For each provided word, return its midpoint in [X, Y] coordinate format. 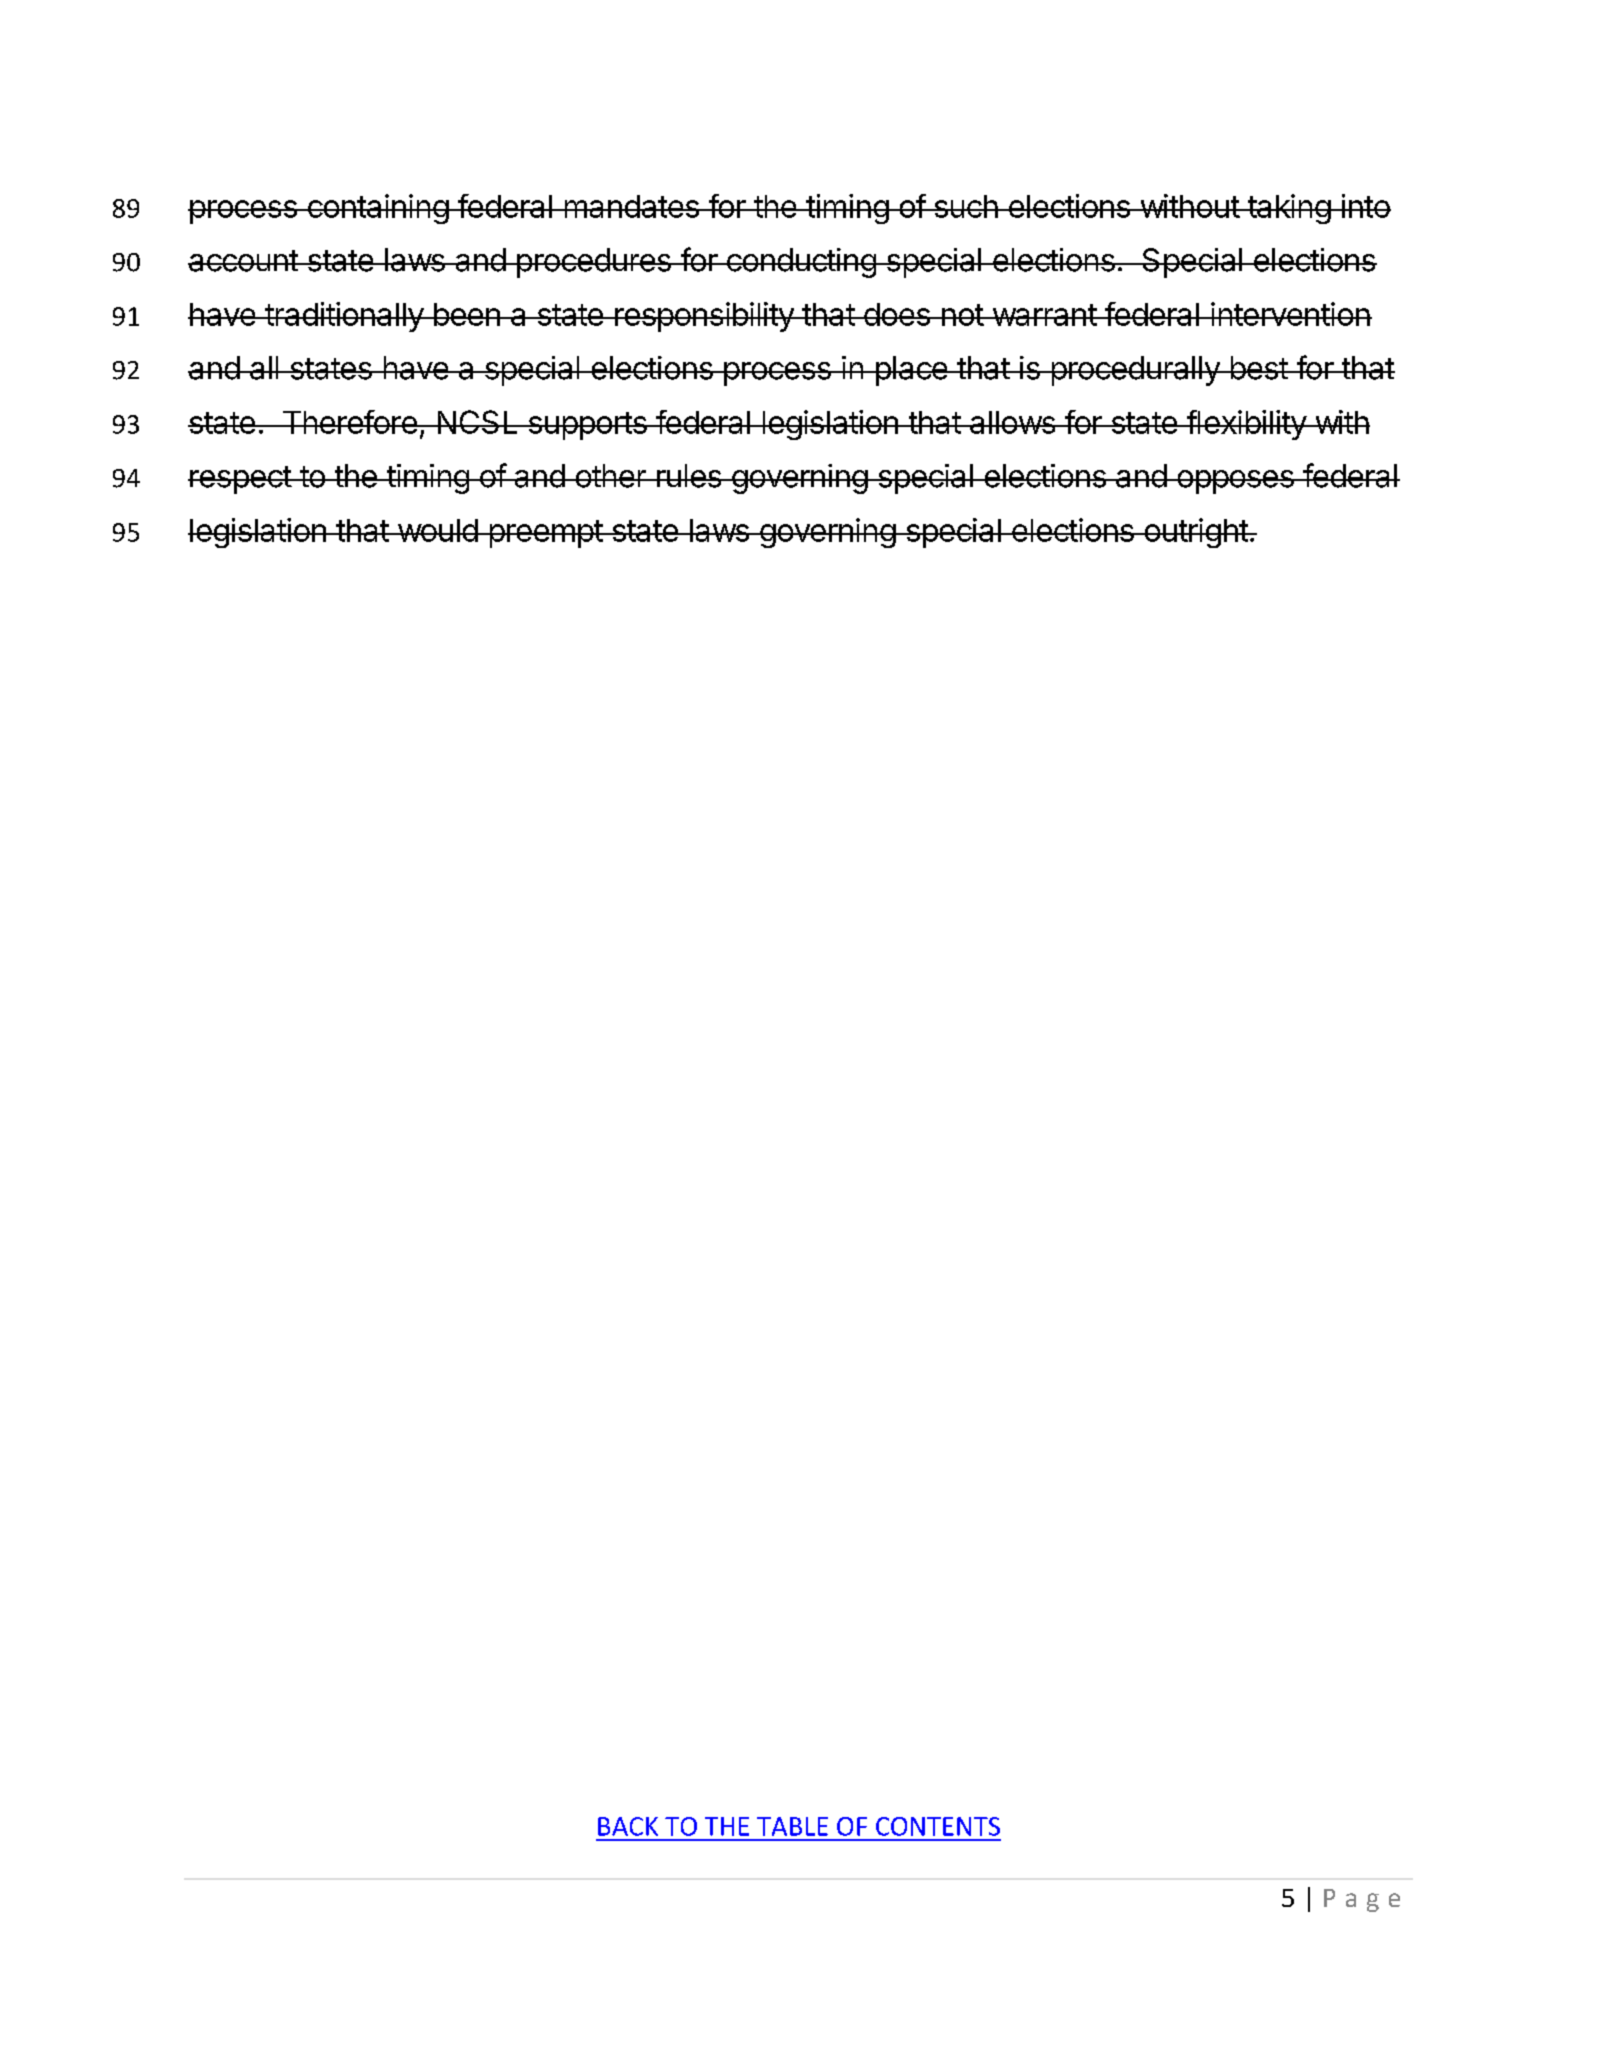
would [437, 530]
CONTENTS [938, 1826]
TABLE [792, 1826]
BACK [628, 1826]
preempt [545, 534]
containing [377, 209]
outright [1195, 533]
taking [1288, 209]
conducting [800, 263]
